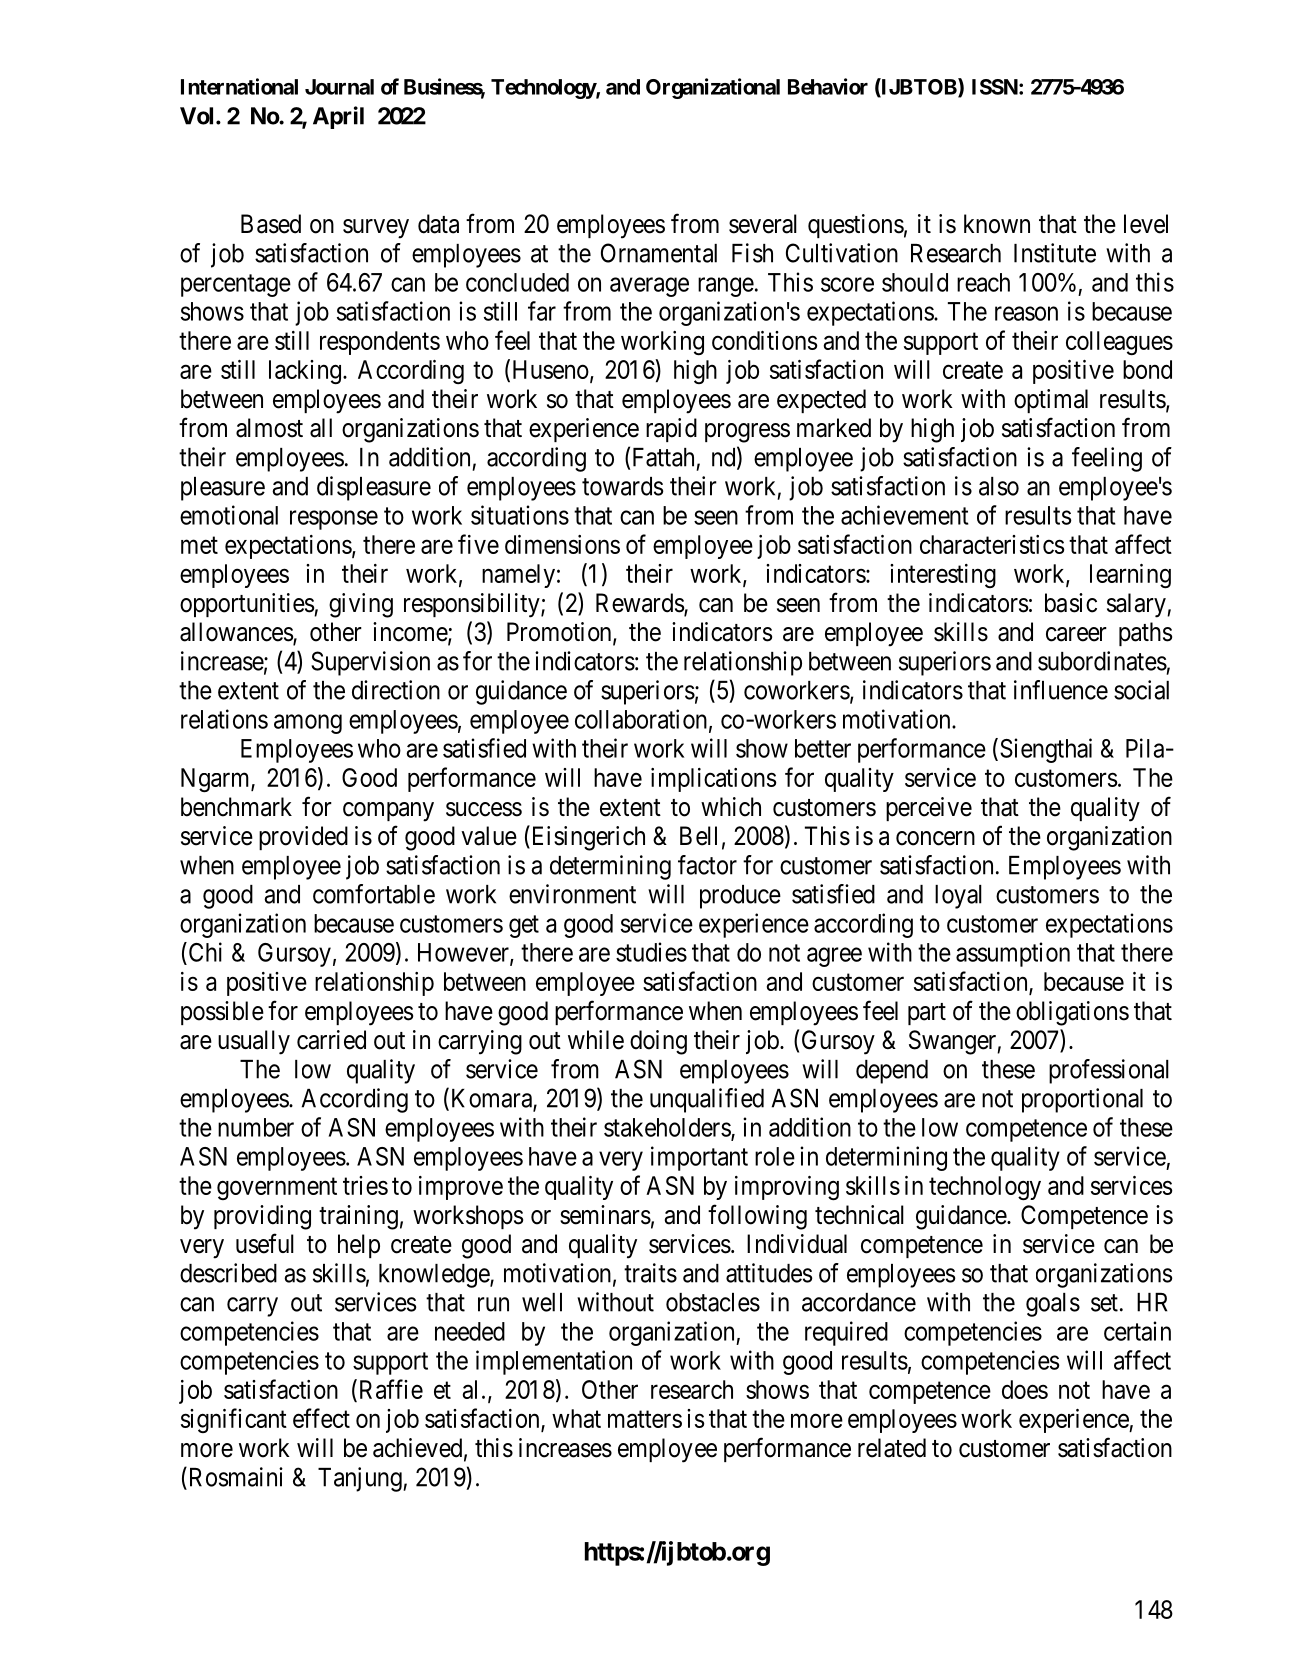 The image size is (1292, 1672). I want to click on several, so click(763, 224).
